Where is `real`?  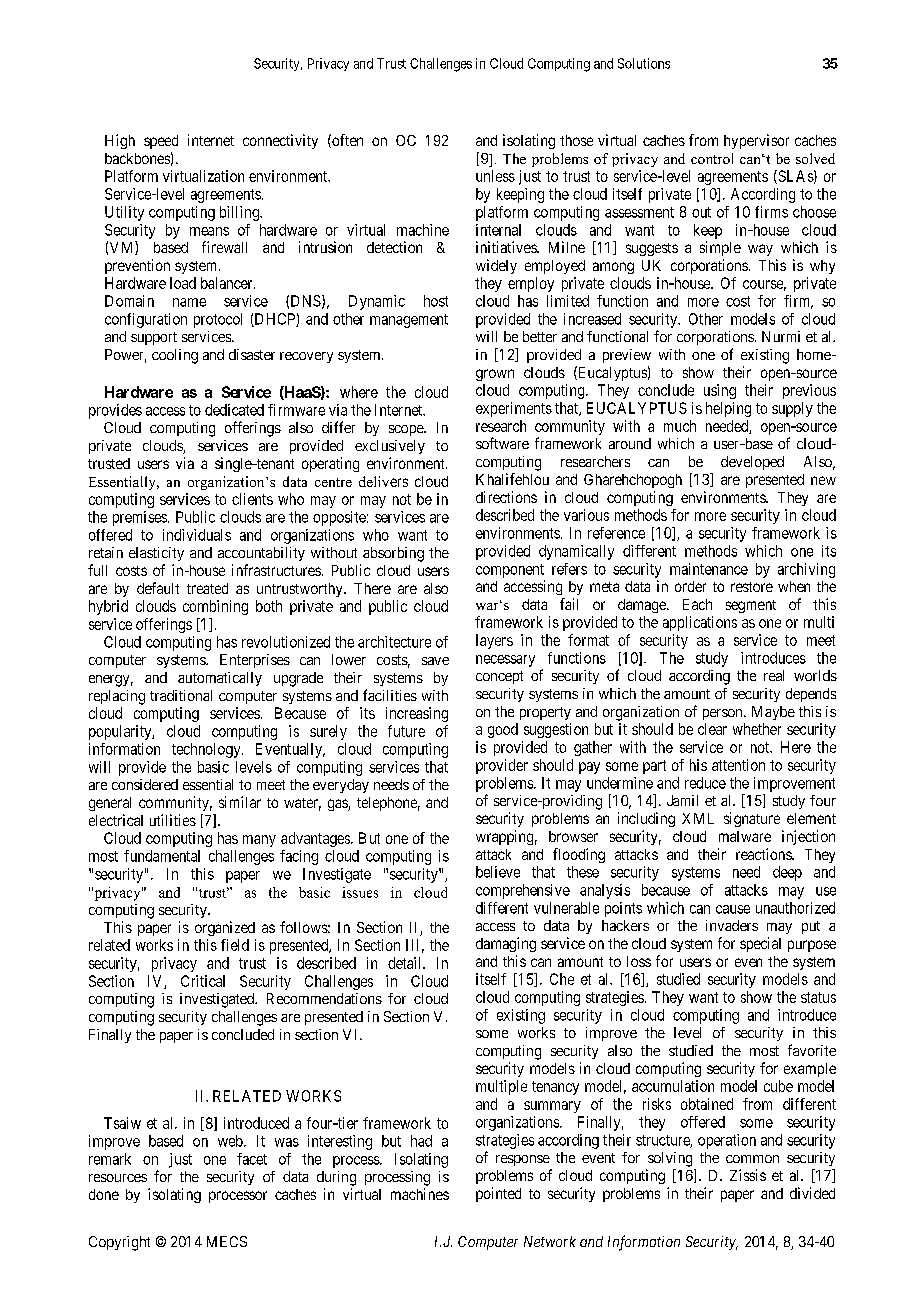
real is located at coordinates (774, 675).
